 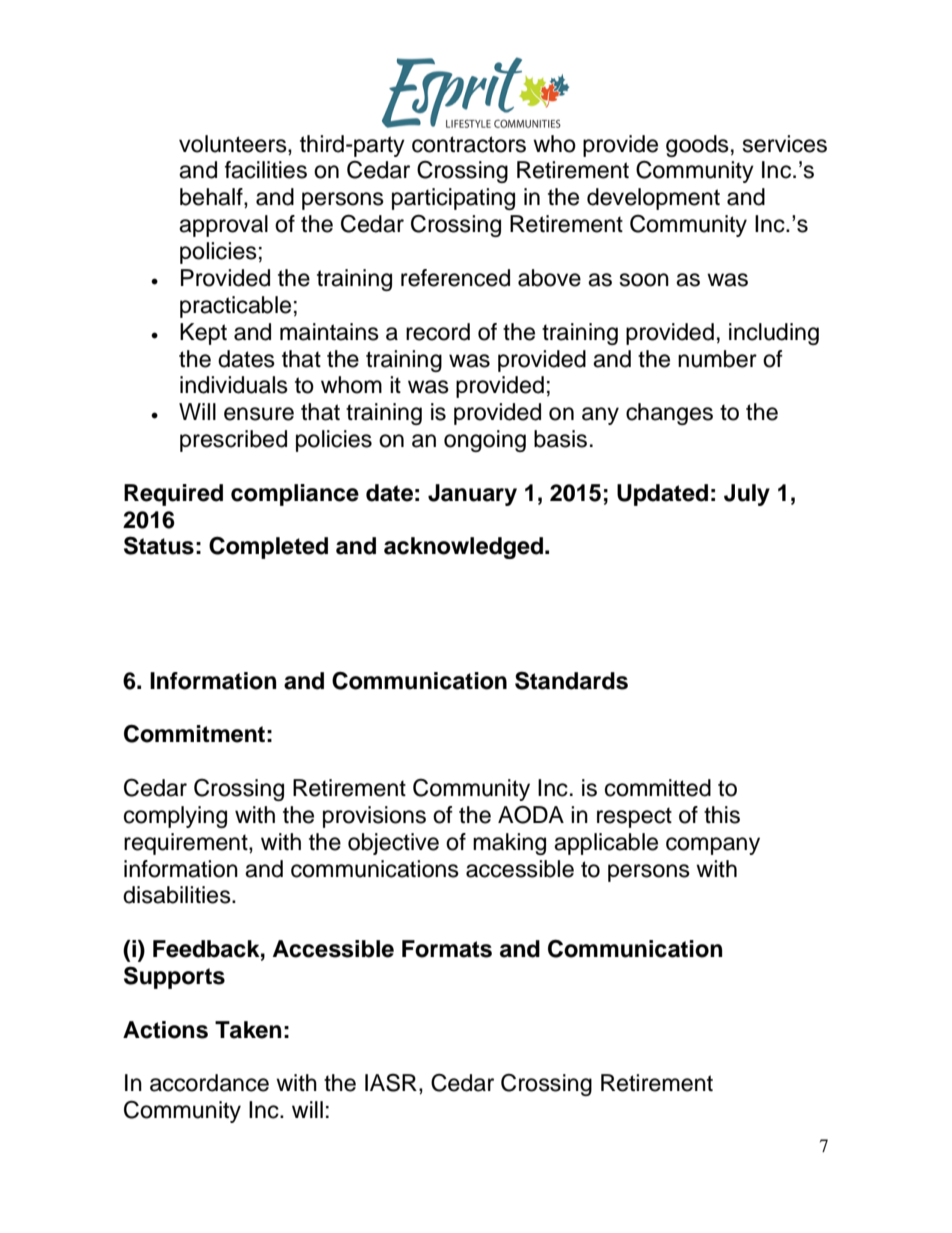 What do you see at coordinates (266, 170) in the document?
I see `facilities` at bounding box center [266, 170].
